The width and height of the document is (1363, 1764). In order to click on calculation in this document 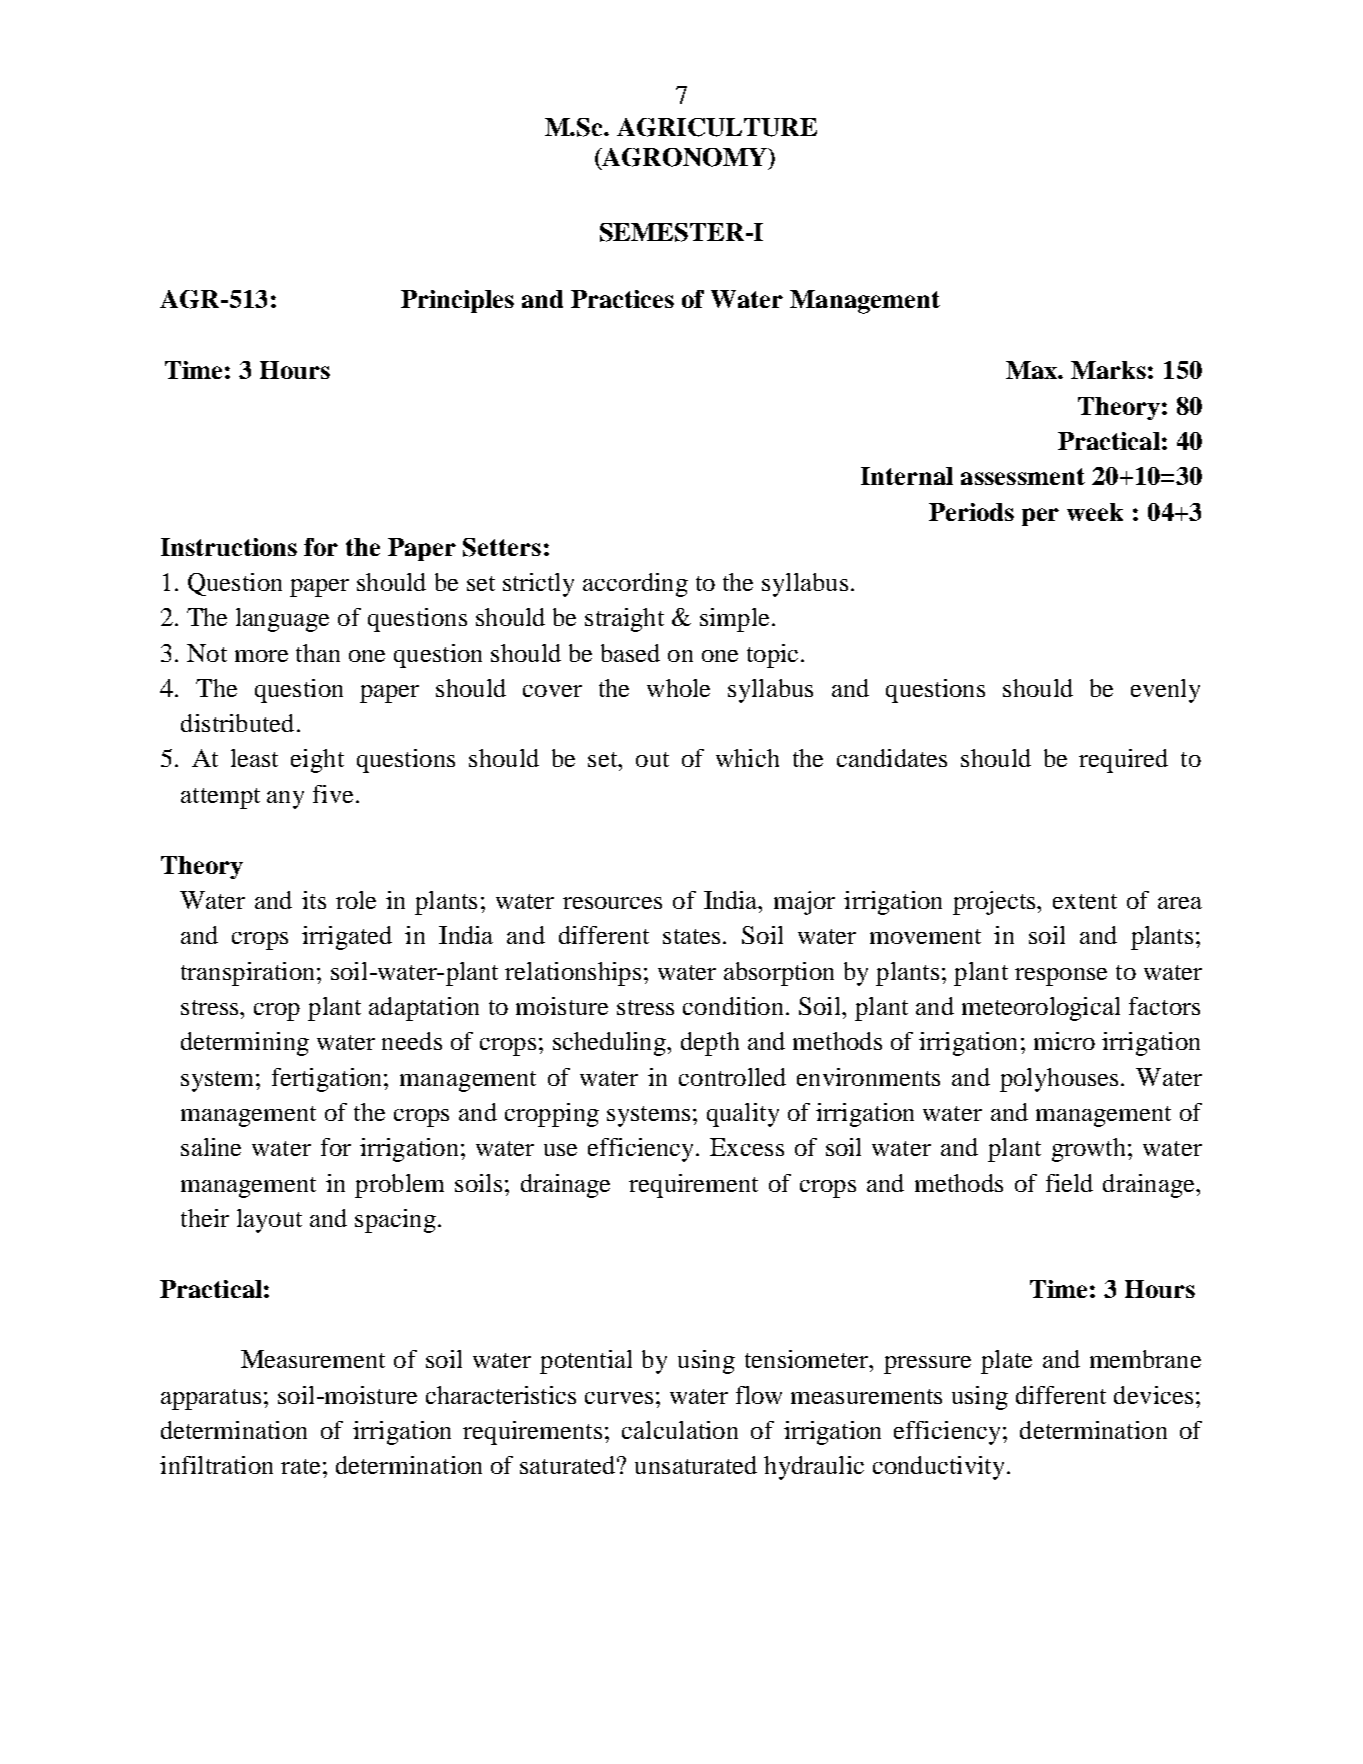, I will do `click(680, 1430)`.
